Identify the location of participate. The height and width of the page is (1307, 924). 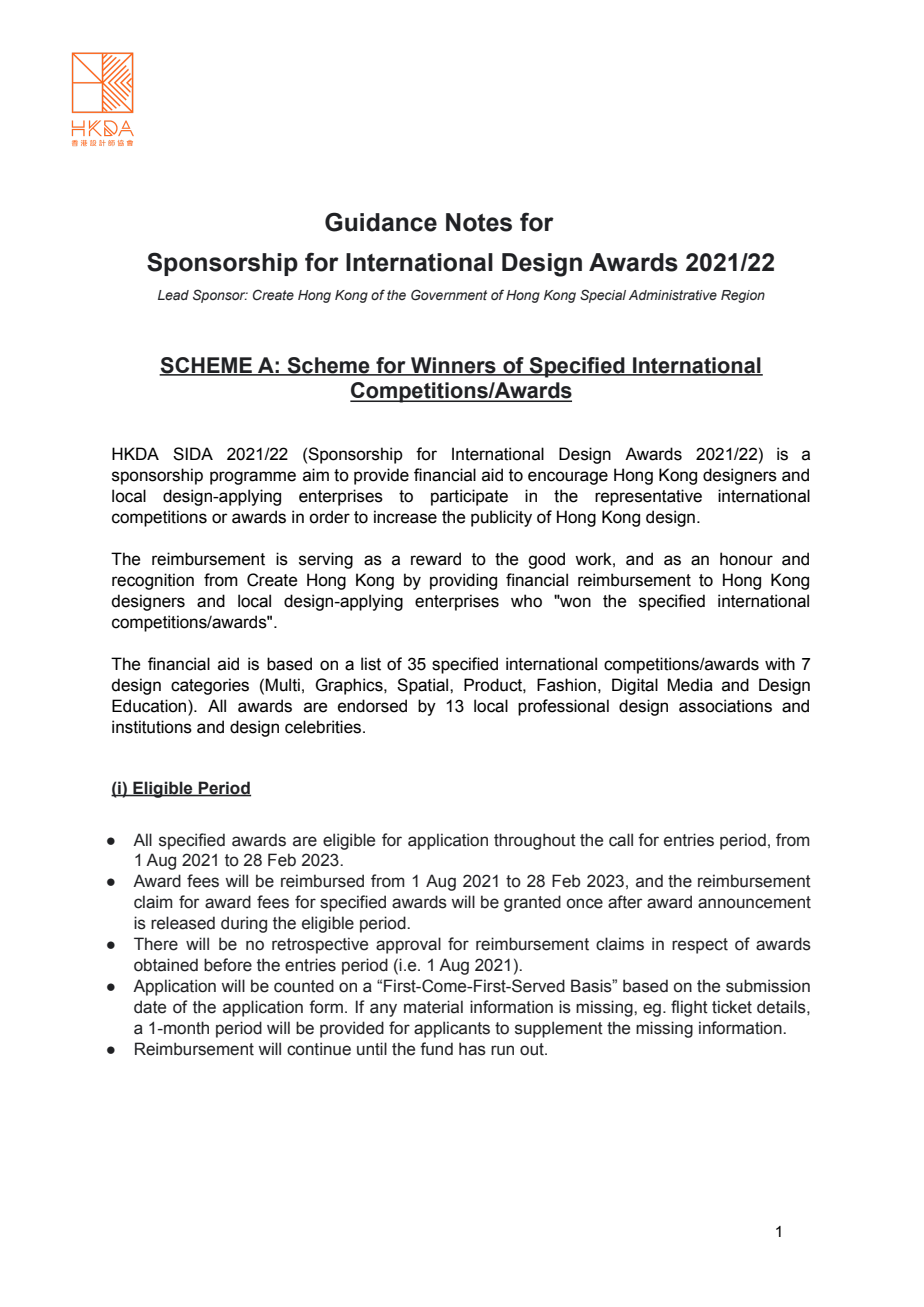
(469, 497).
